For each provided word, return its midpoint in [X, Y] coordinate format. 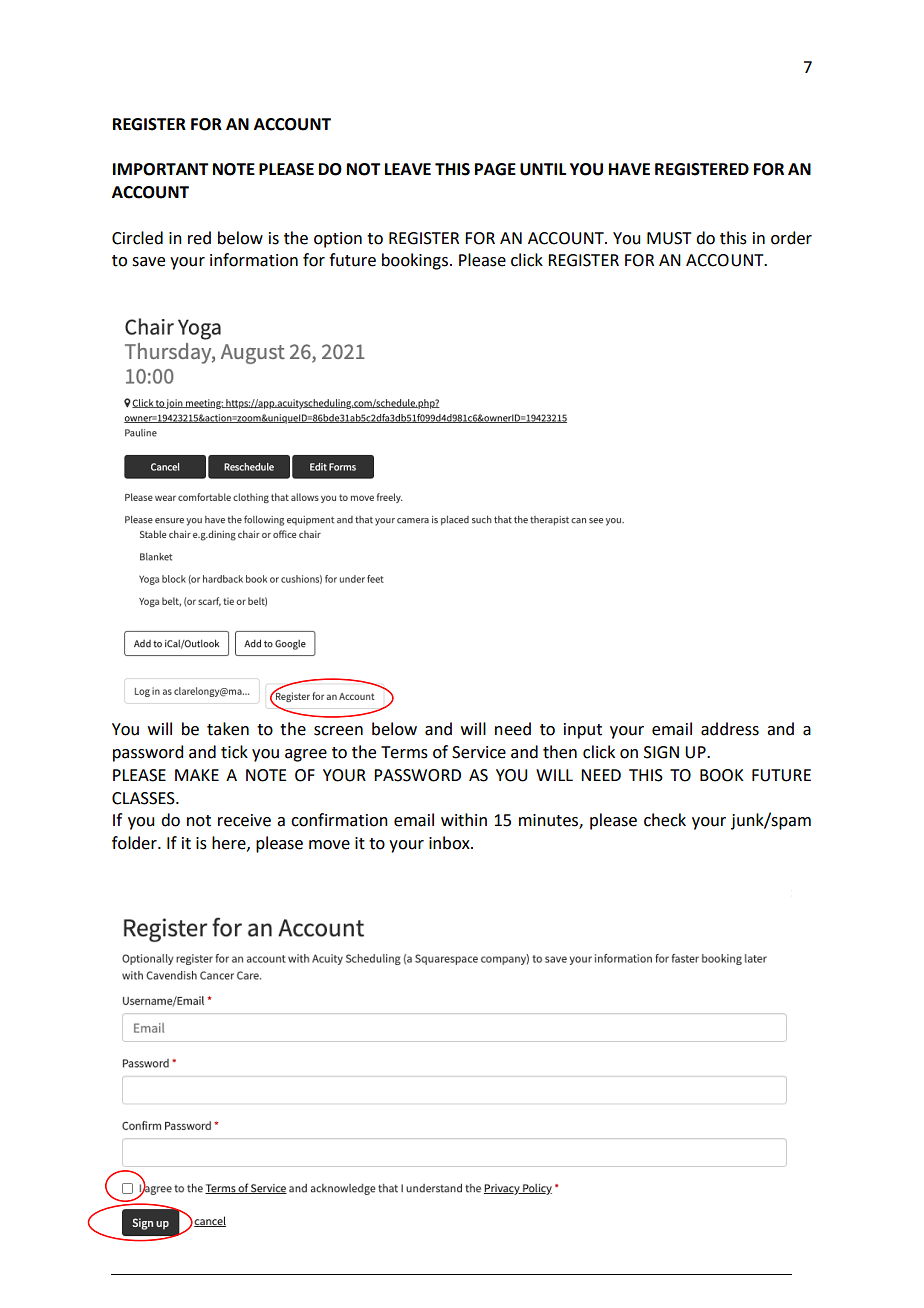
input [583, 731]
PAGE [495, 169]
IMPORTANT [161, 169]
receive [244, 820]
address [730, 729]
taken [228, 729]
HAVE [629, 169]
